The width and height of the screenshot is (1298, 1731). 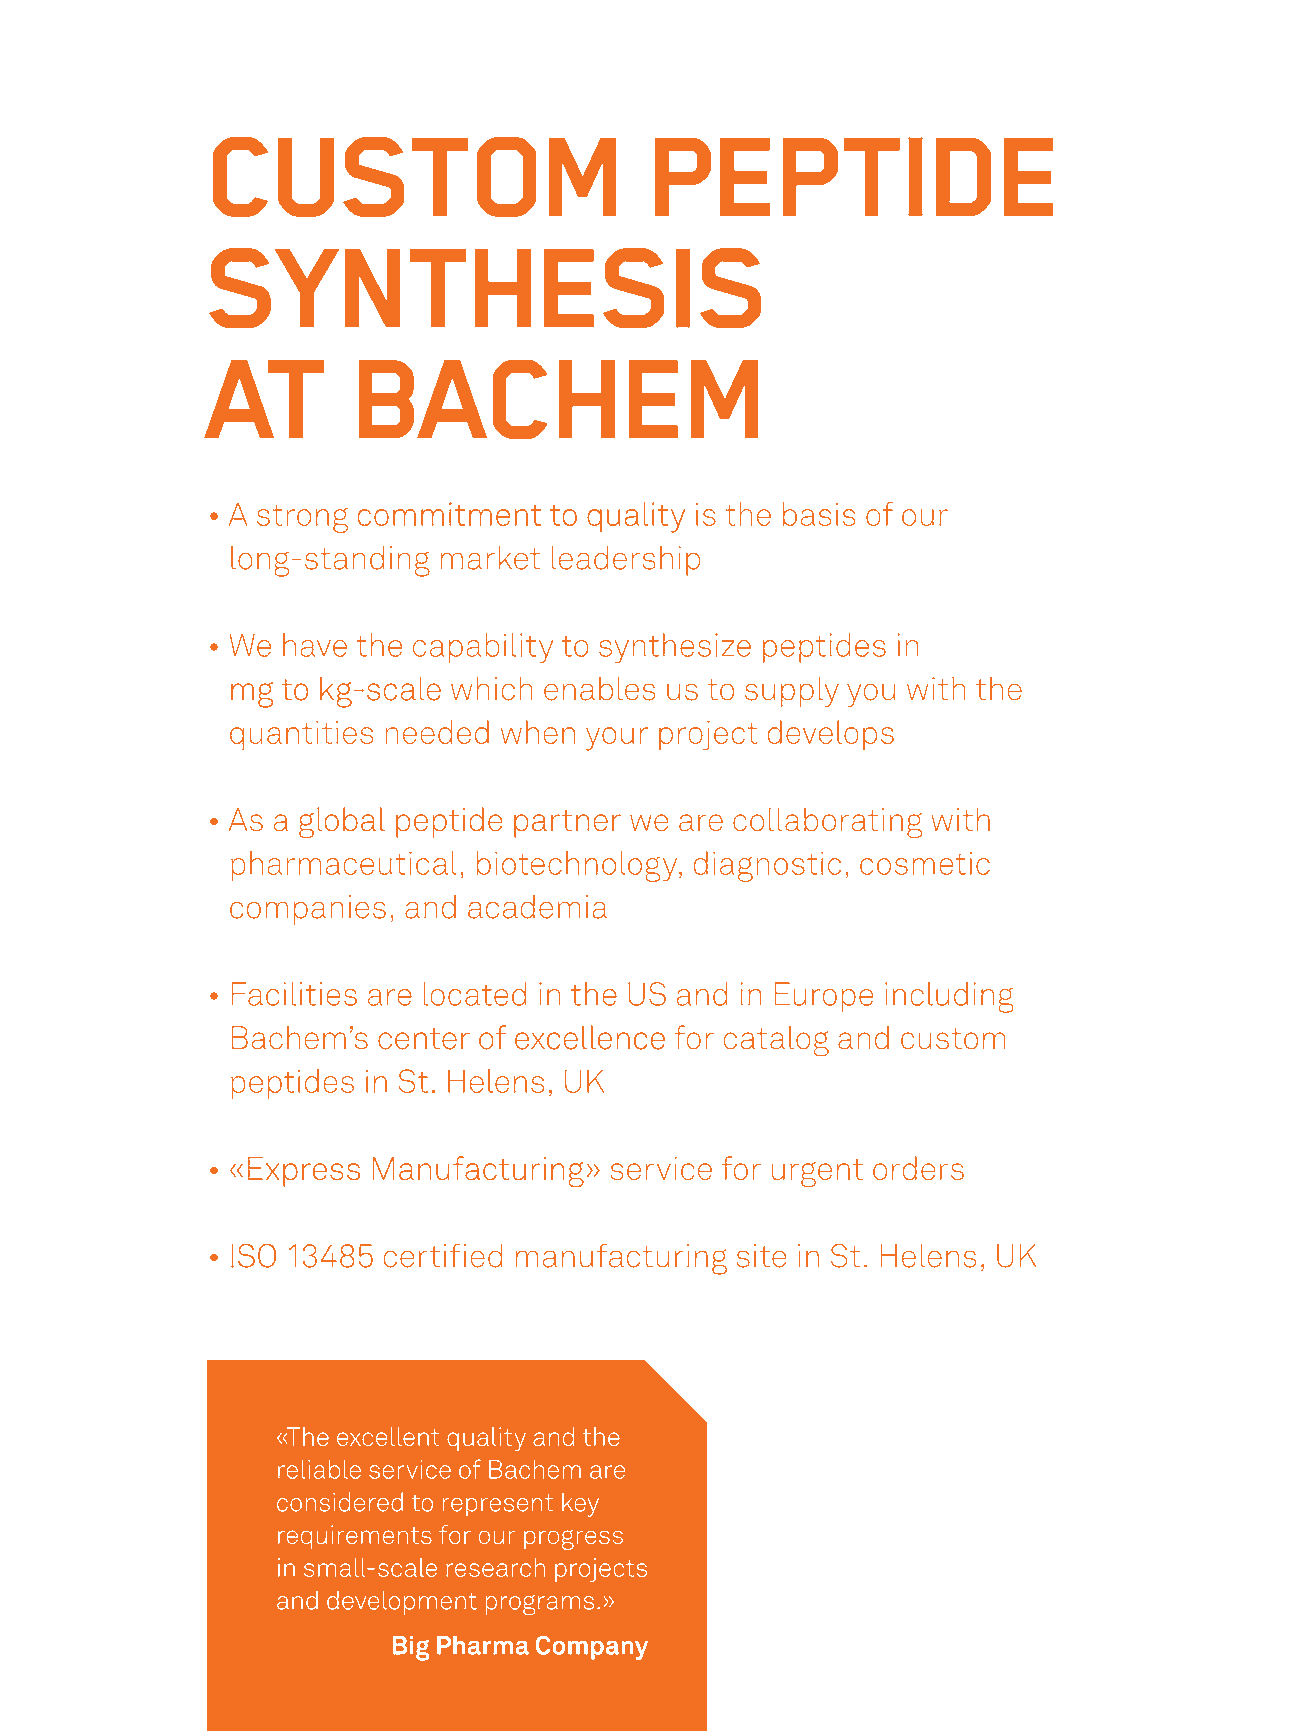 What do you see at coordinates (830, 735) in the screenshot?
I see `develops` at bounding box center [830, 735].
